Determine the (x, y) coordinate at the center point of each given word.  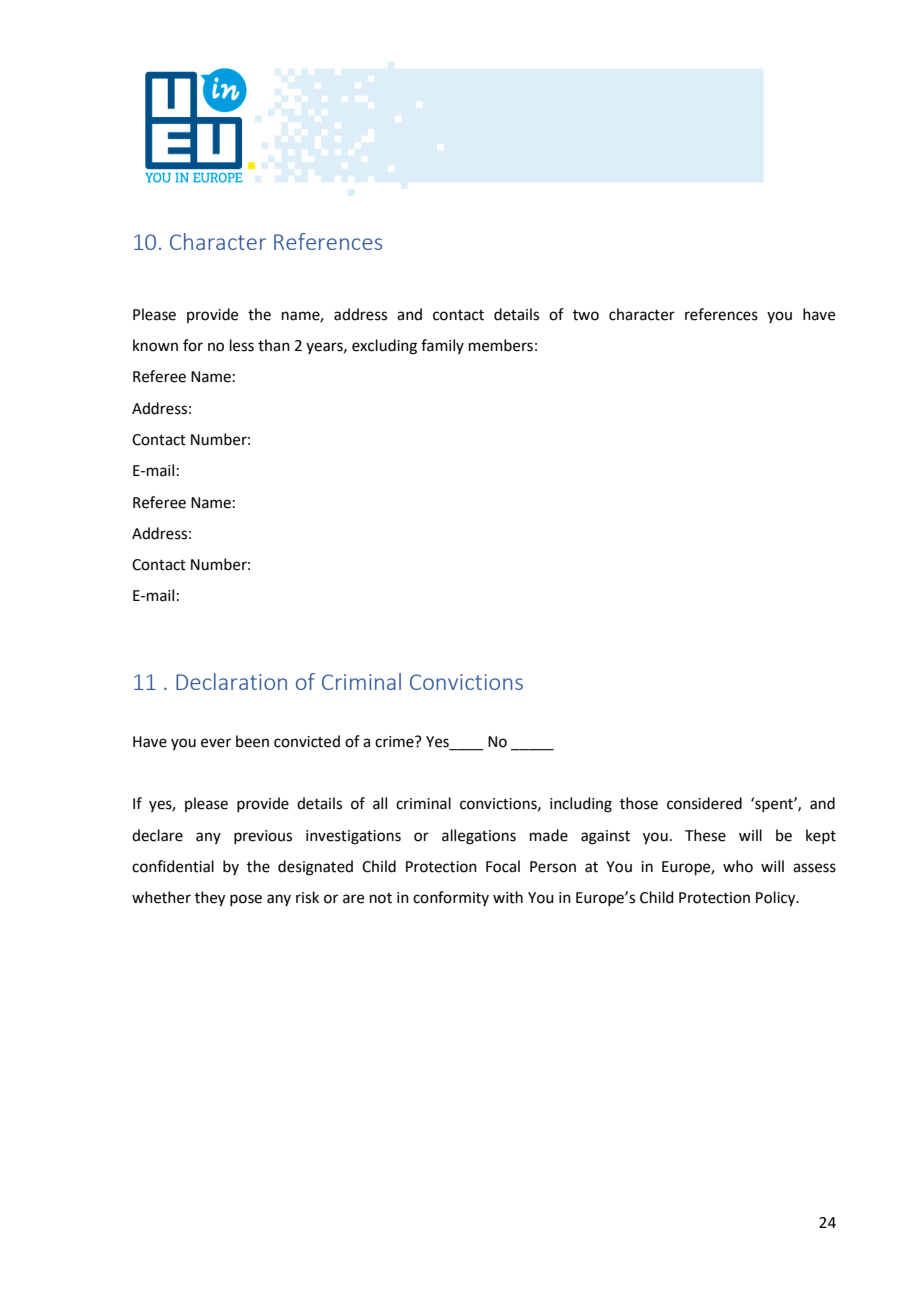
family (442, 346)
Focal (503, 866)
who (738, 866)
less (242, 345)
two (586, 315)
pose (246, 900)
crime (395, 742)
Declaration (231, 681)
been (252, 741)
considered (704, 803)
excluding (384, 347)
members (501, 345)
